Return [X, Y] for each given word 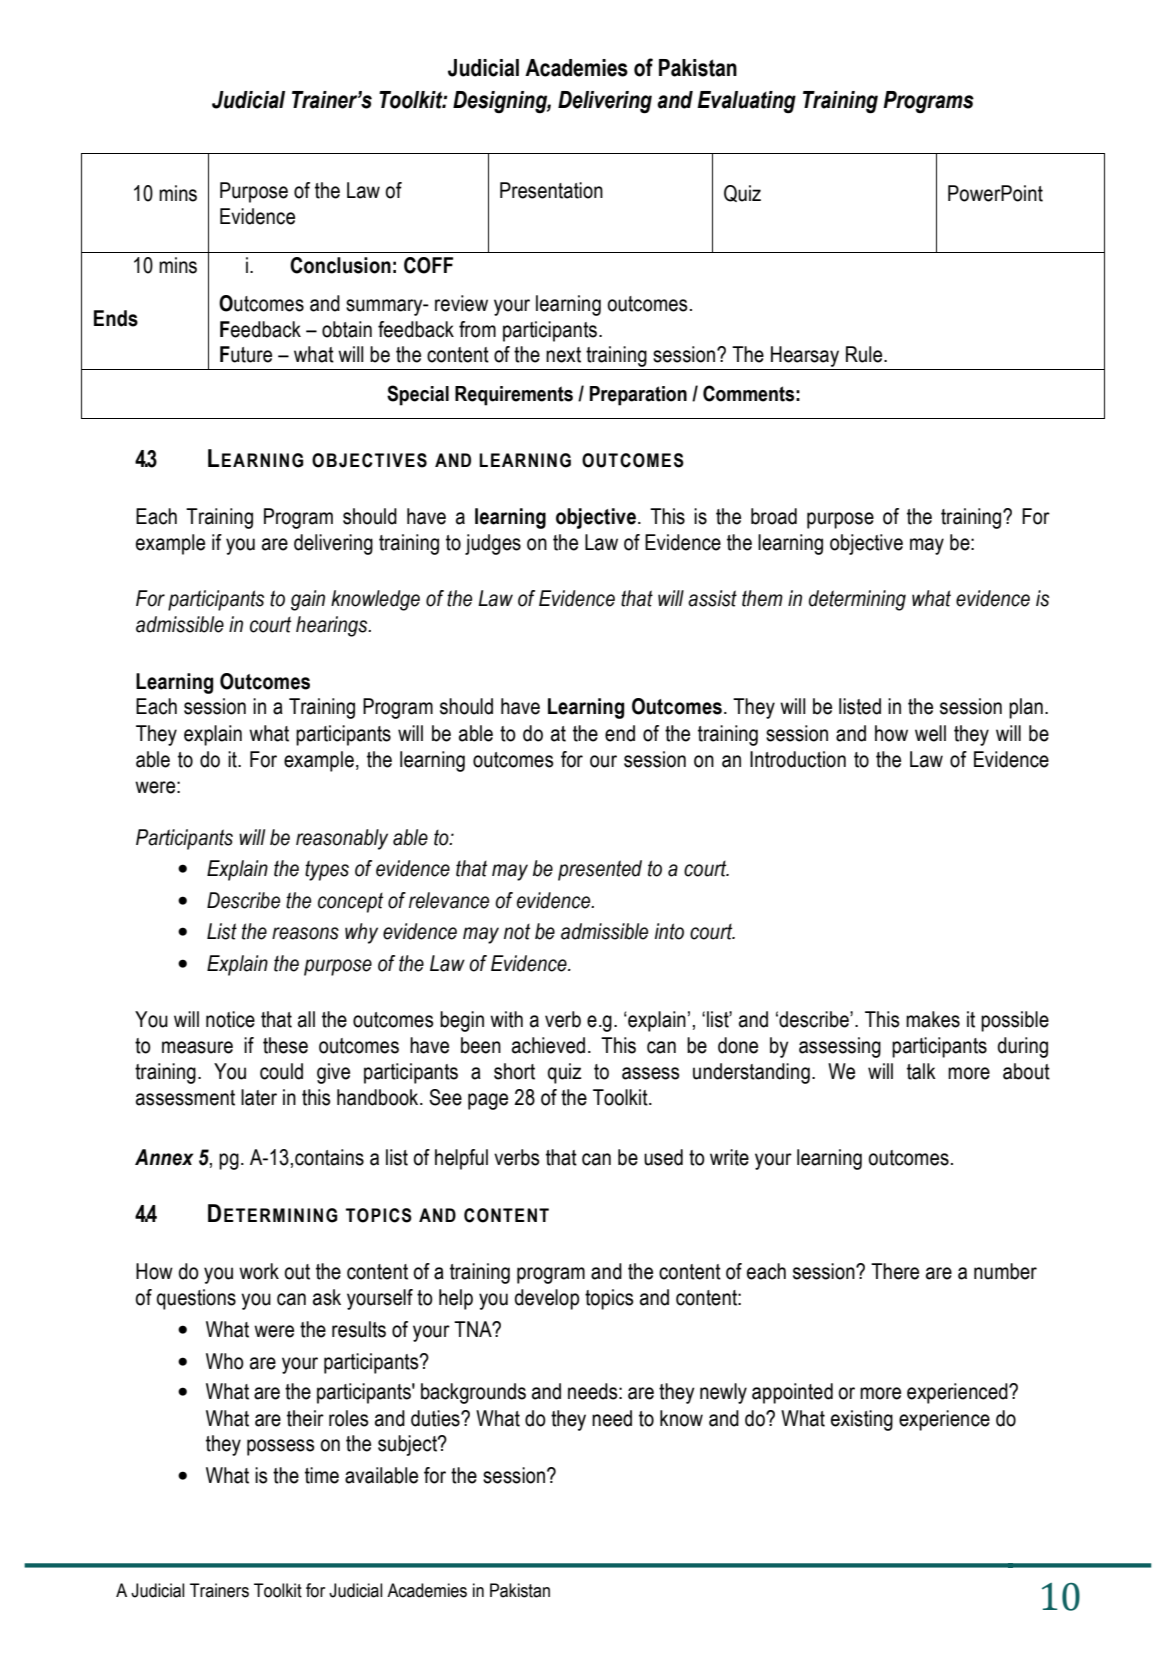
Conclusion [340, 265]
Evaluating [746, 102]
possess [281, 1447]
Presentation [551, 190]
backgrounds [473, 1393]
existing [862, 1420]
